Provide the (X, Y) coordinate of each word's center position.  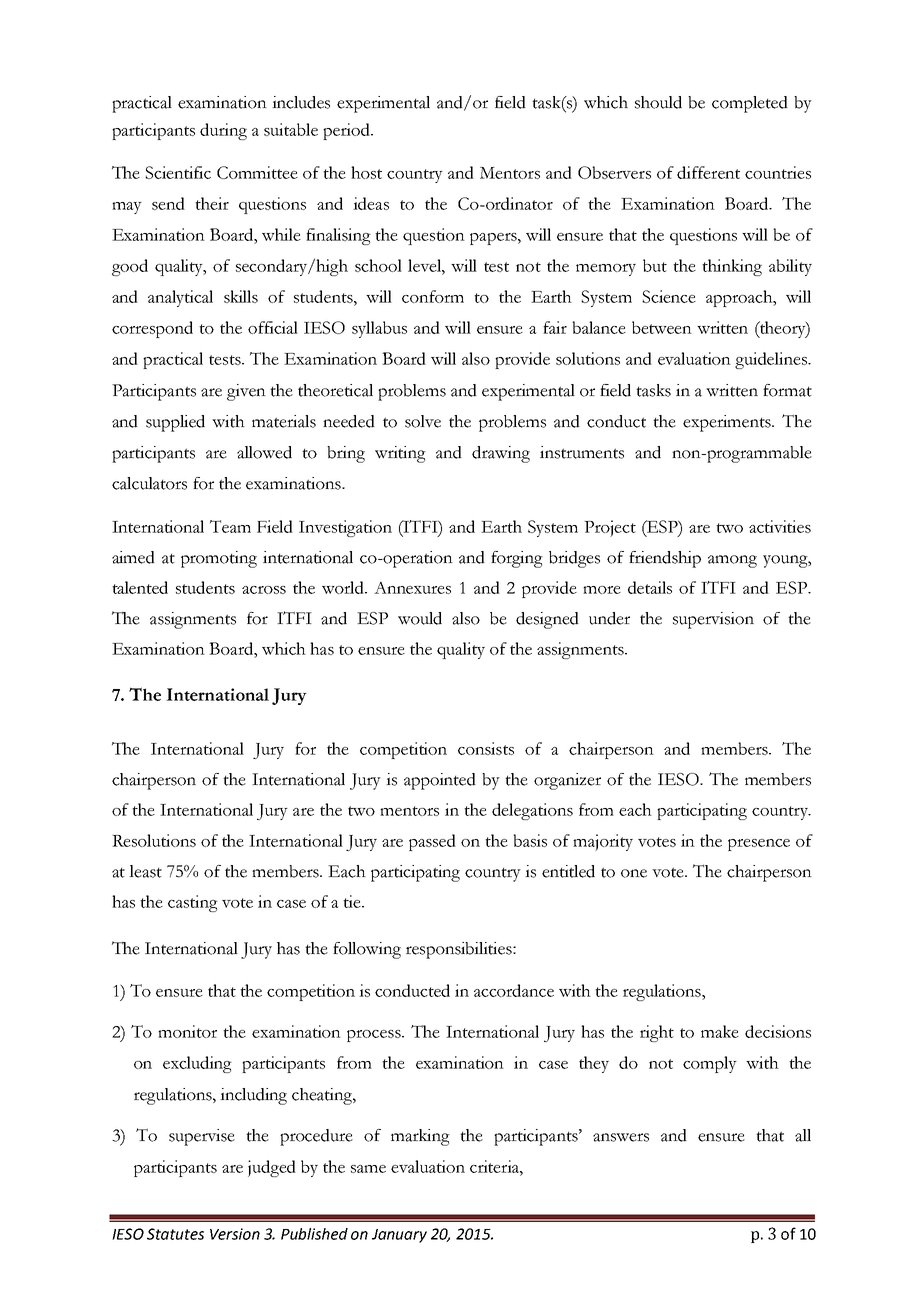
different (708, 172)
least (145, 871)
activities (780, 526)
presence (759, 845)
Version (235, 1234)
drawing (501, 454)
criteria (495, 1166)
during (223, 131)
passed (432, 842)
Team (230, 526)
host (366, 172)
